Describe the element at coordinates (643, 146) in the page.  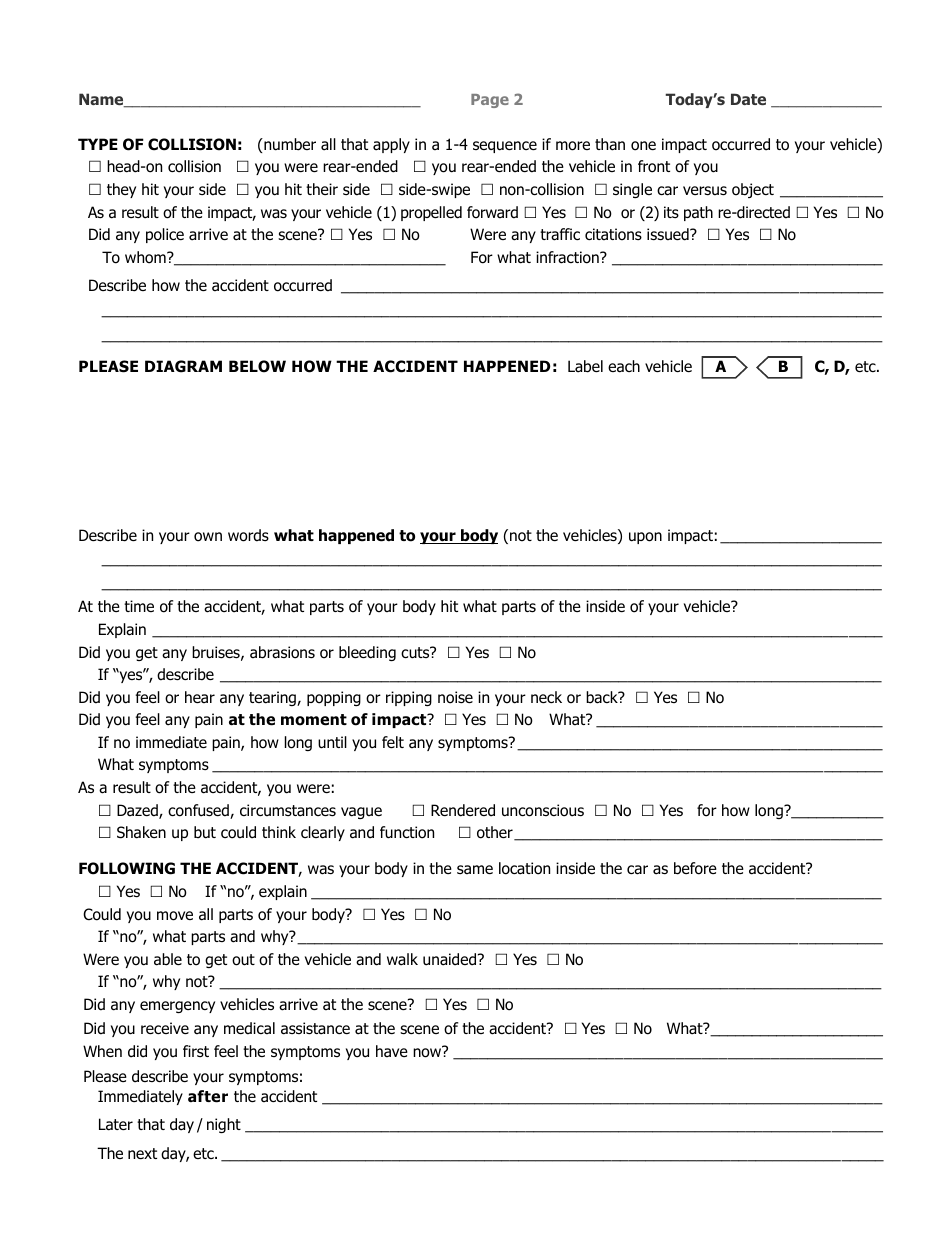
I see `one` at that location.
